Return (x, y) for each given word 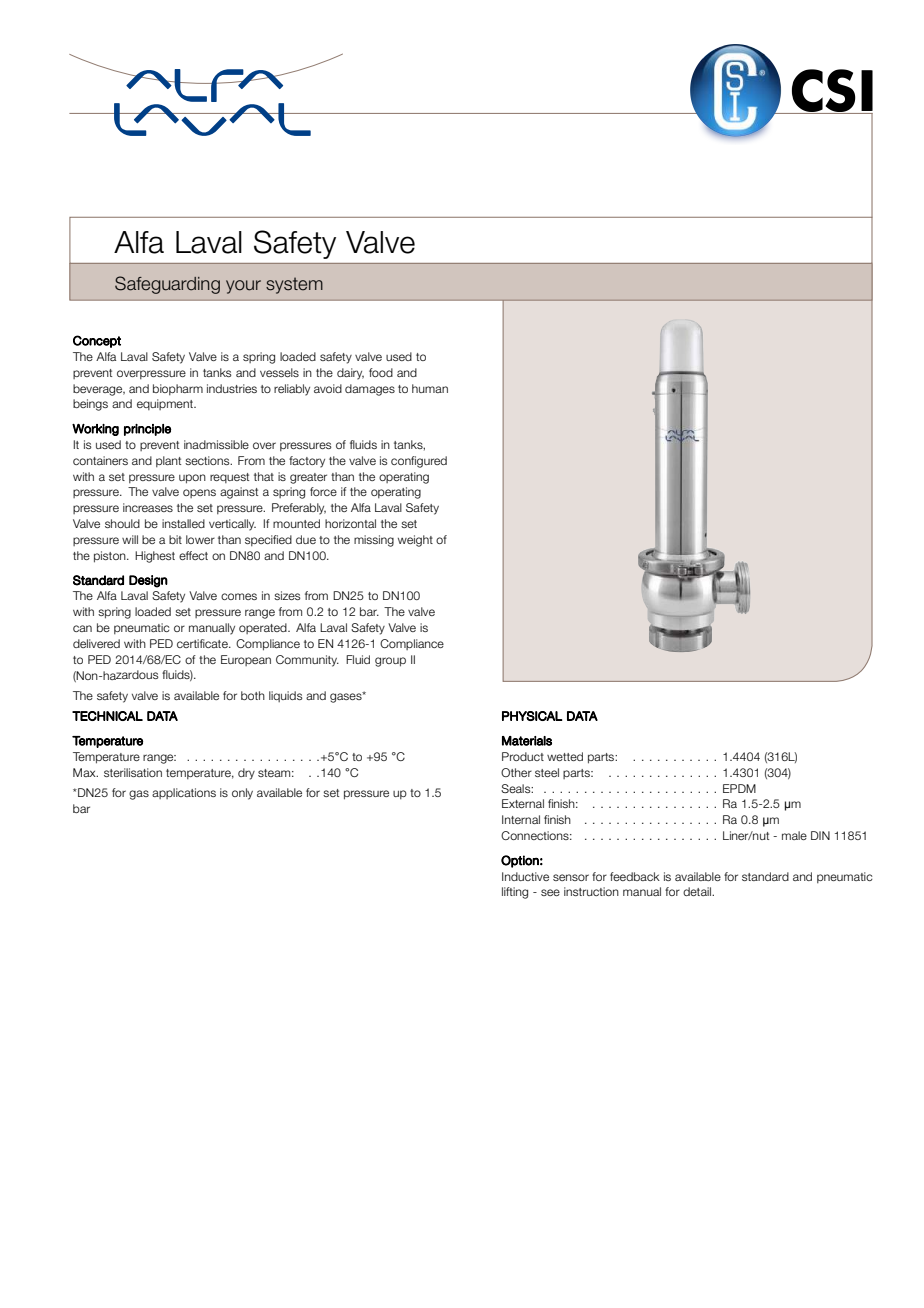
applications (184, 793)
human (430, 388)
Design (148, 581)
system (294, 285)
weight (415, 541)
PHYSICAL (532, 716)
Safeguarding (167, 285)
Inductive (525, 876)
